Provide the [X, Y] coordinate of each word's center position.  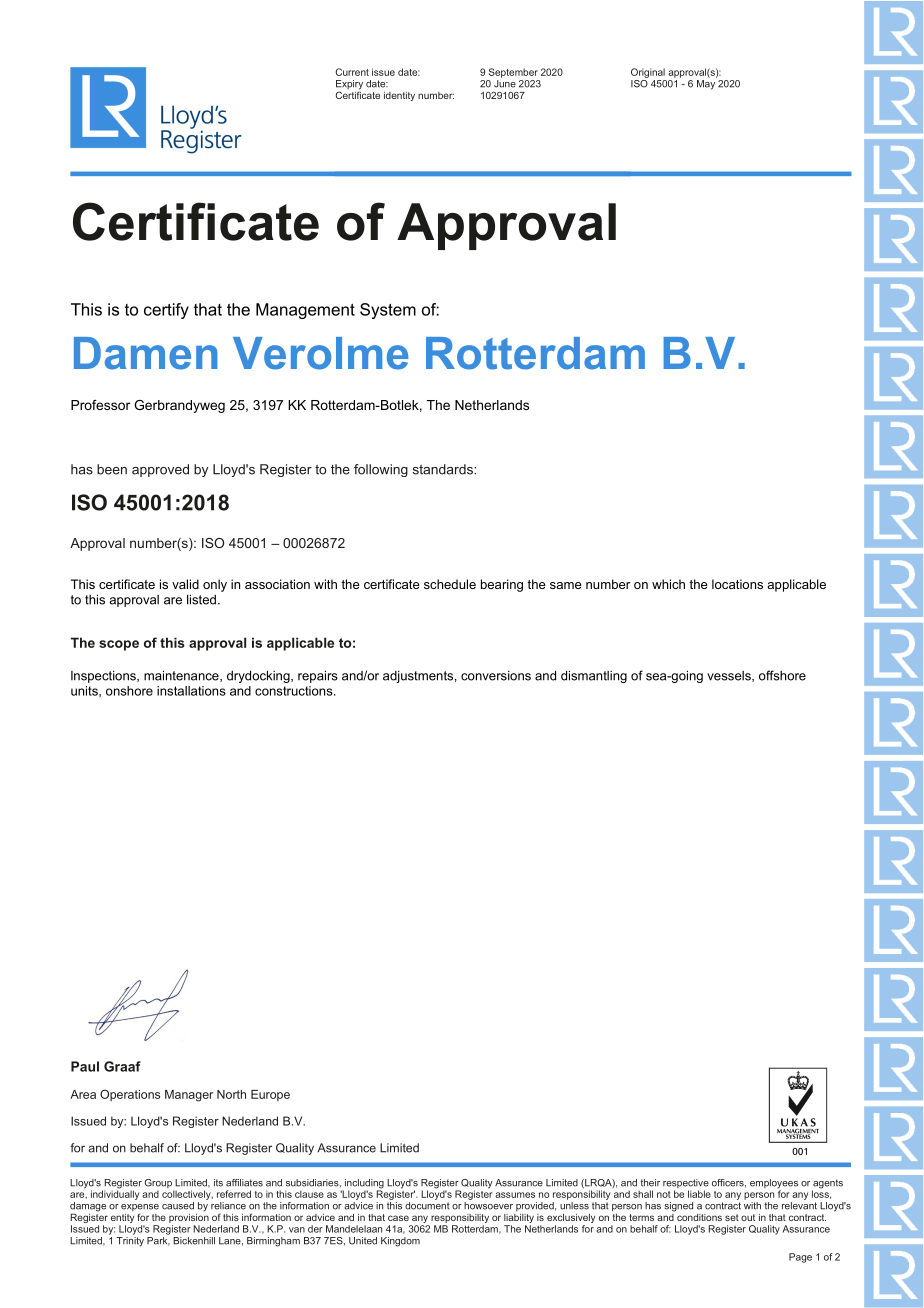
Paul [85, 1066]
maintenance [182, 676]
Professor [100, 405]
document [427, 1206]
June [505, 82]
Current [352, 72]
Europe [270, 1095]
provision [189, 1217]
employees [774, 1185]
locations [737, 584]
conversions [496, 676]
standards [444, 469]
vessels [730, 676]
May [707, 83]
